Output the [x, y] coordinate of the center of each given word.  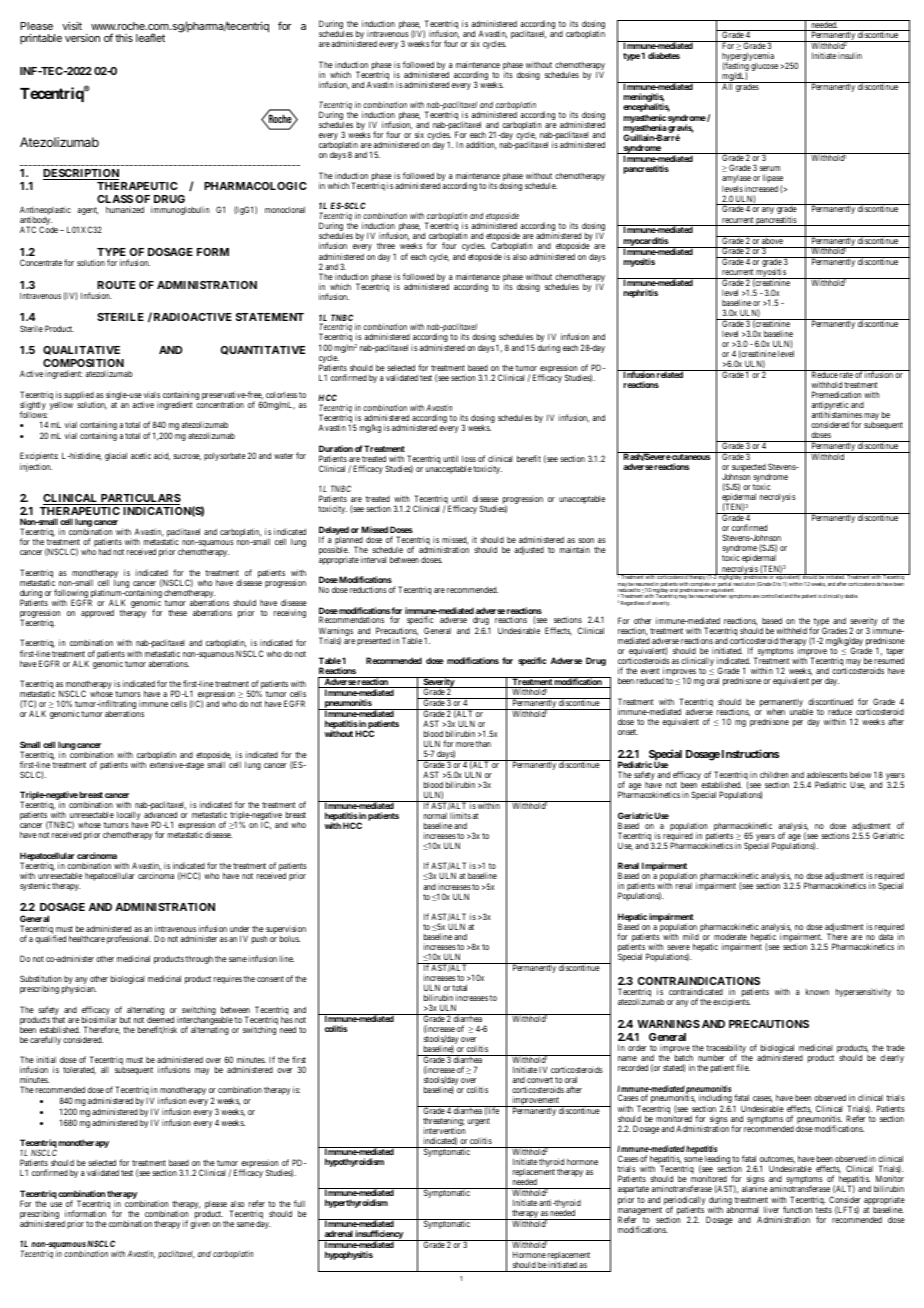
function [797, 1209]
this [124, 38]
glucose [764, 67]
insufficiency [379, 1236]
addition [481, 145]
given [200, 1224]
